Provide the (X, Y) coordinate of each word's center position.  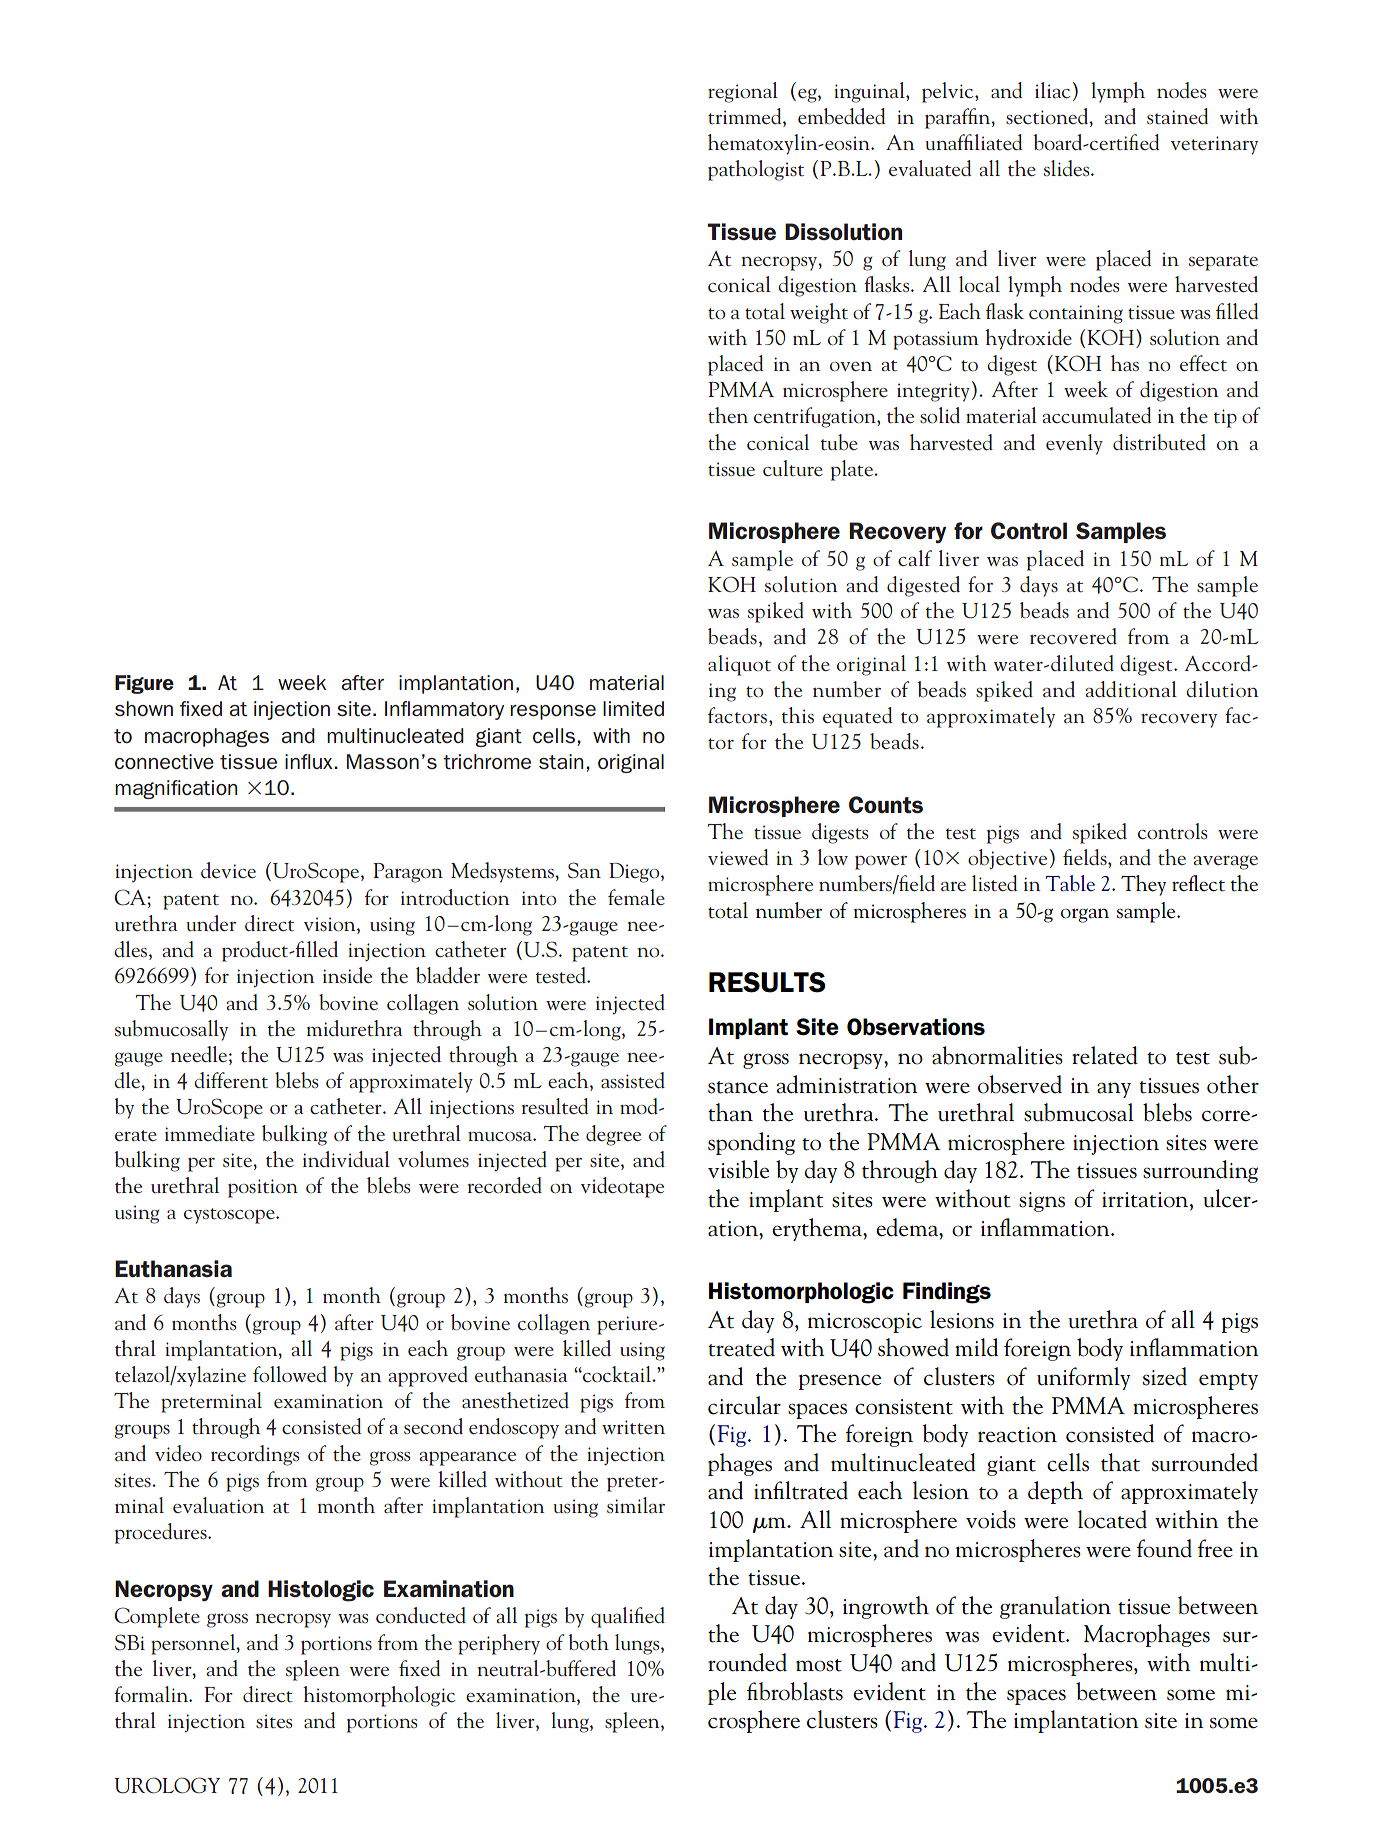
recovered (1073, 636)
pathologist (756, 170)
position (263, 1188)
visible (738, 1169)
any (1114, 1090)
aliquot (739, 665)
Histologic (321, 1591)
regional (743, 92)
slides (1068, 168)
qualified (628, 1617)
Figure (144, 684)
